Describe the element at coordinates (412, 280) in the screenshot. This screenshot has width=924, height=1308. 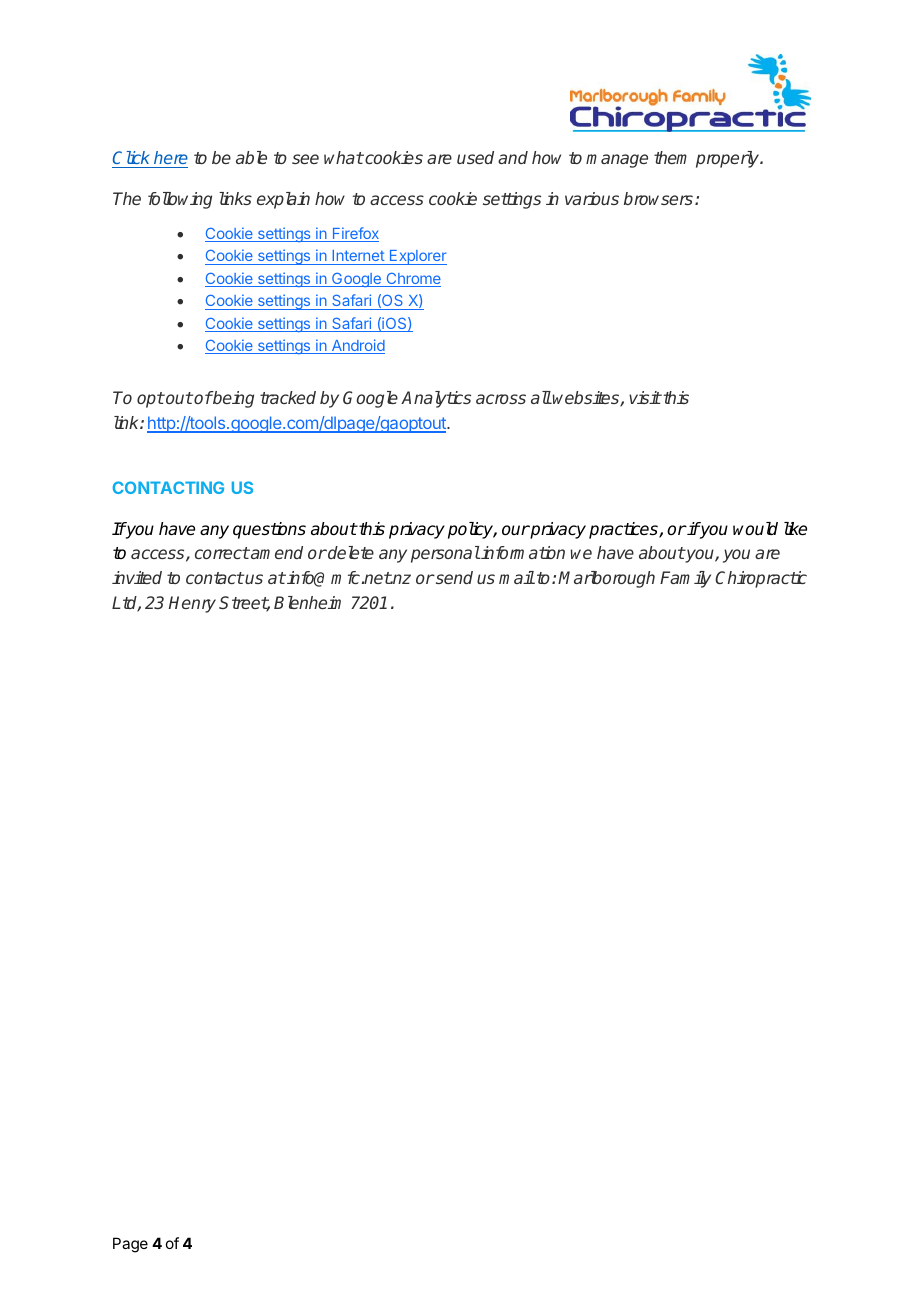
I see `Chrome` at that location.
